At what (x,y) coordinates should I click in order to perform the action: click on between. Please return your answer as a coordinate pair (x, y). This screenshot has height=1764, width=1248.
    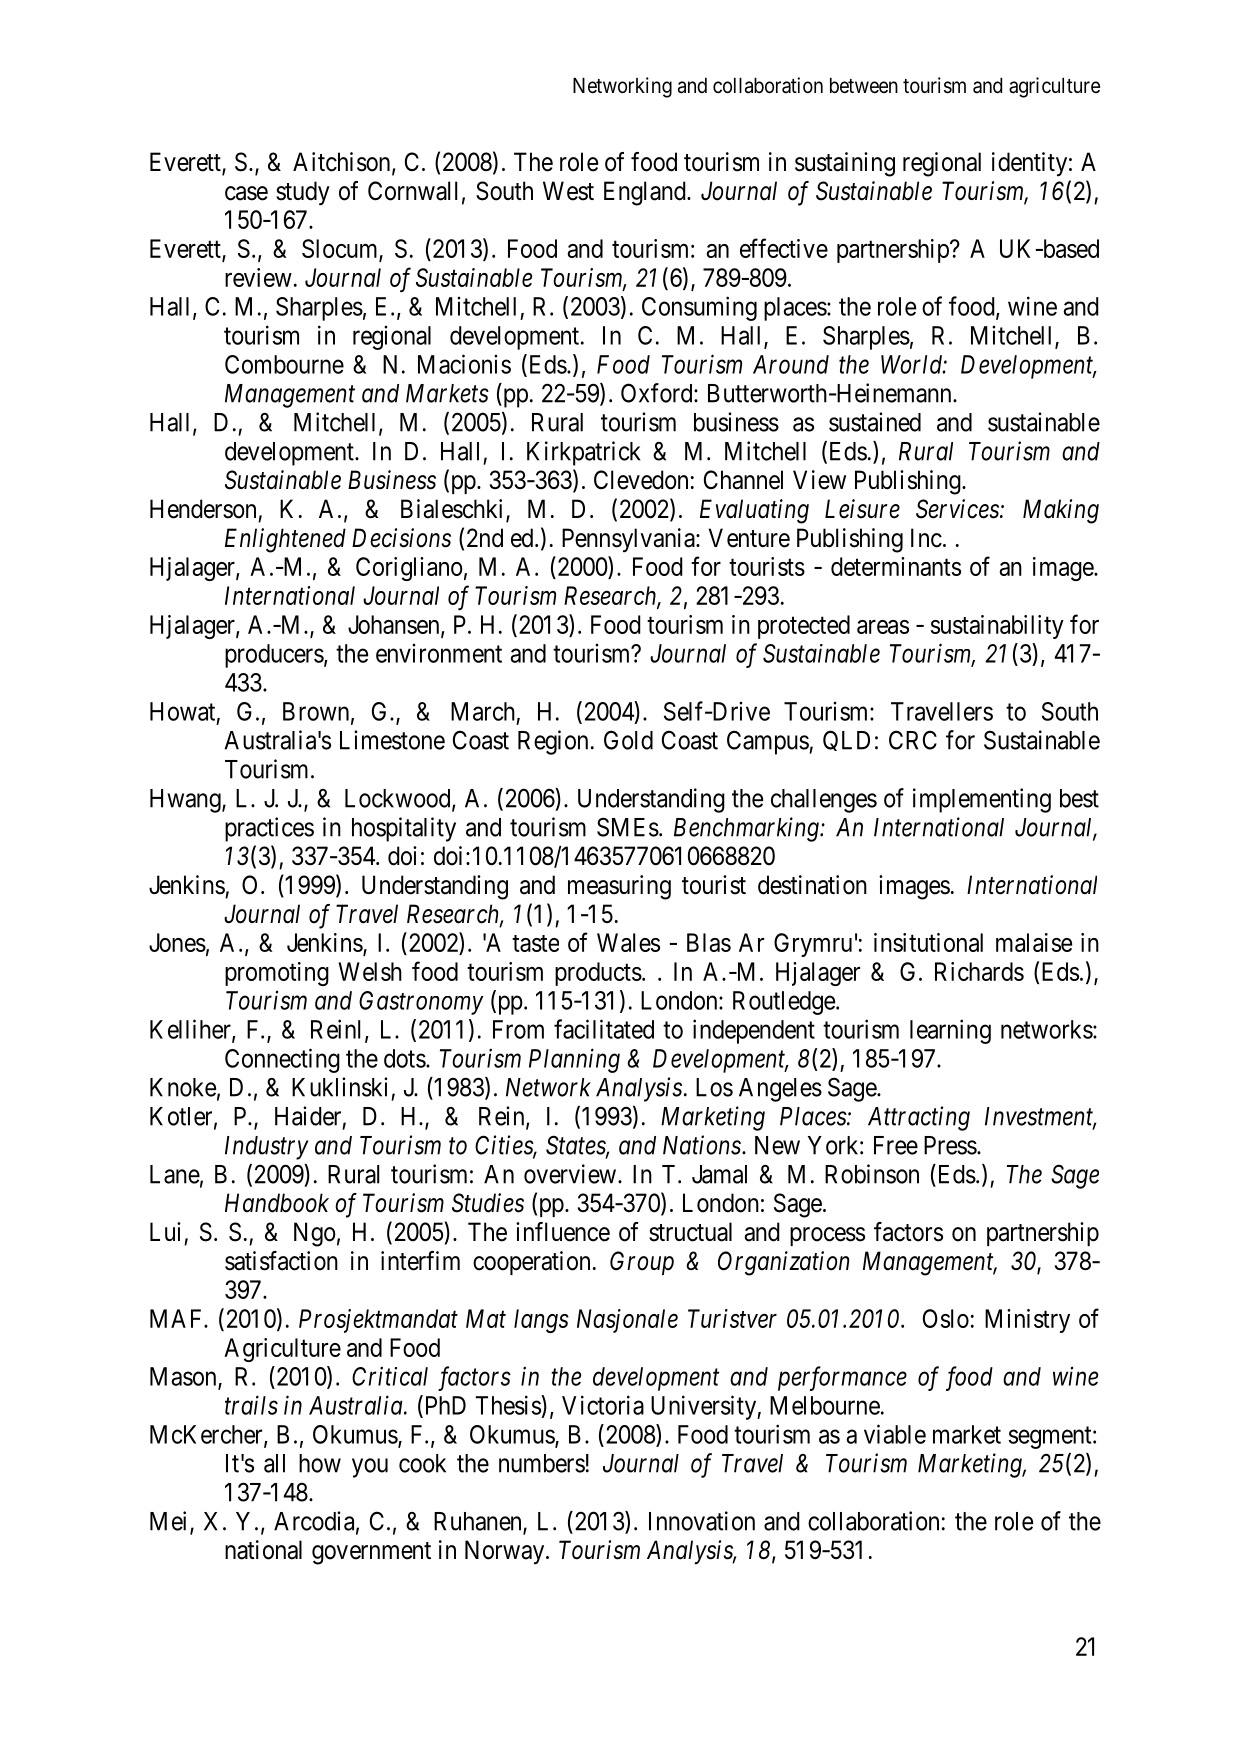
    Looking at the image, I should click on (864, 86).
